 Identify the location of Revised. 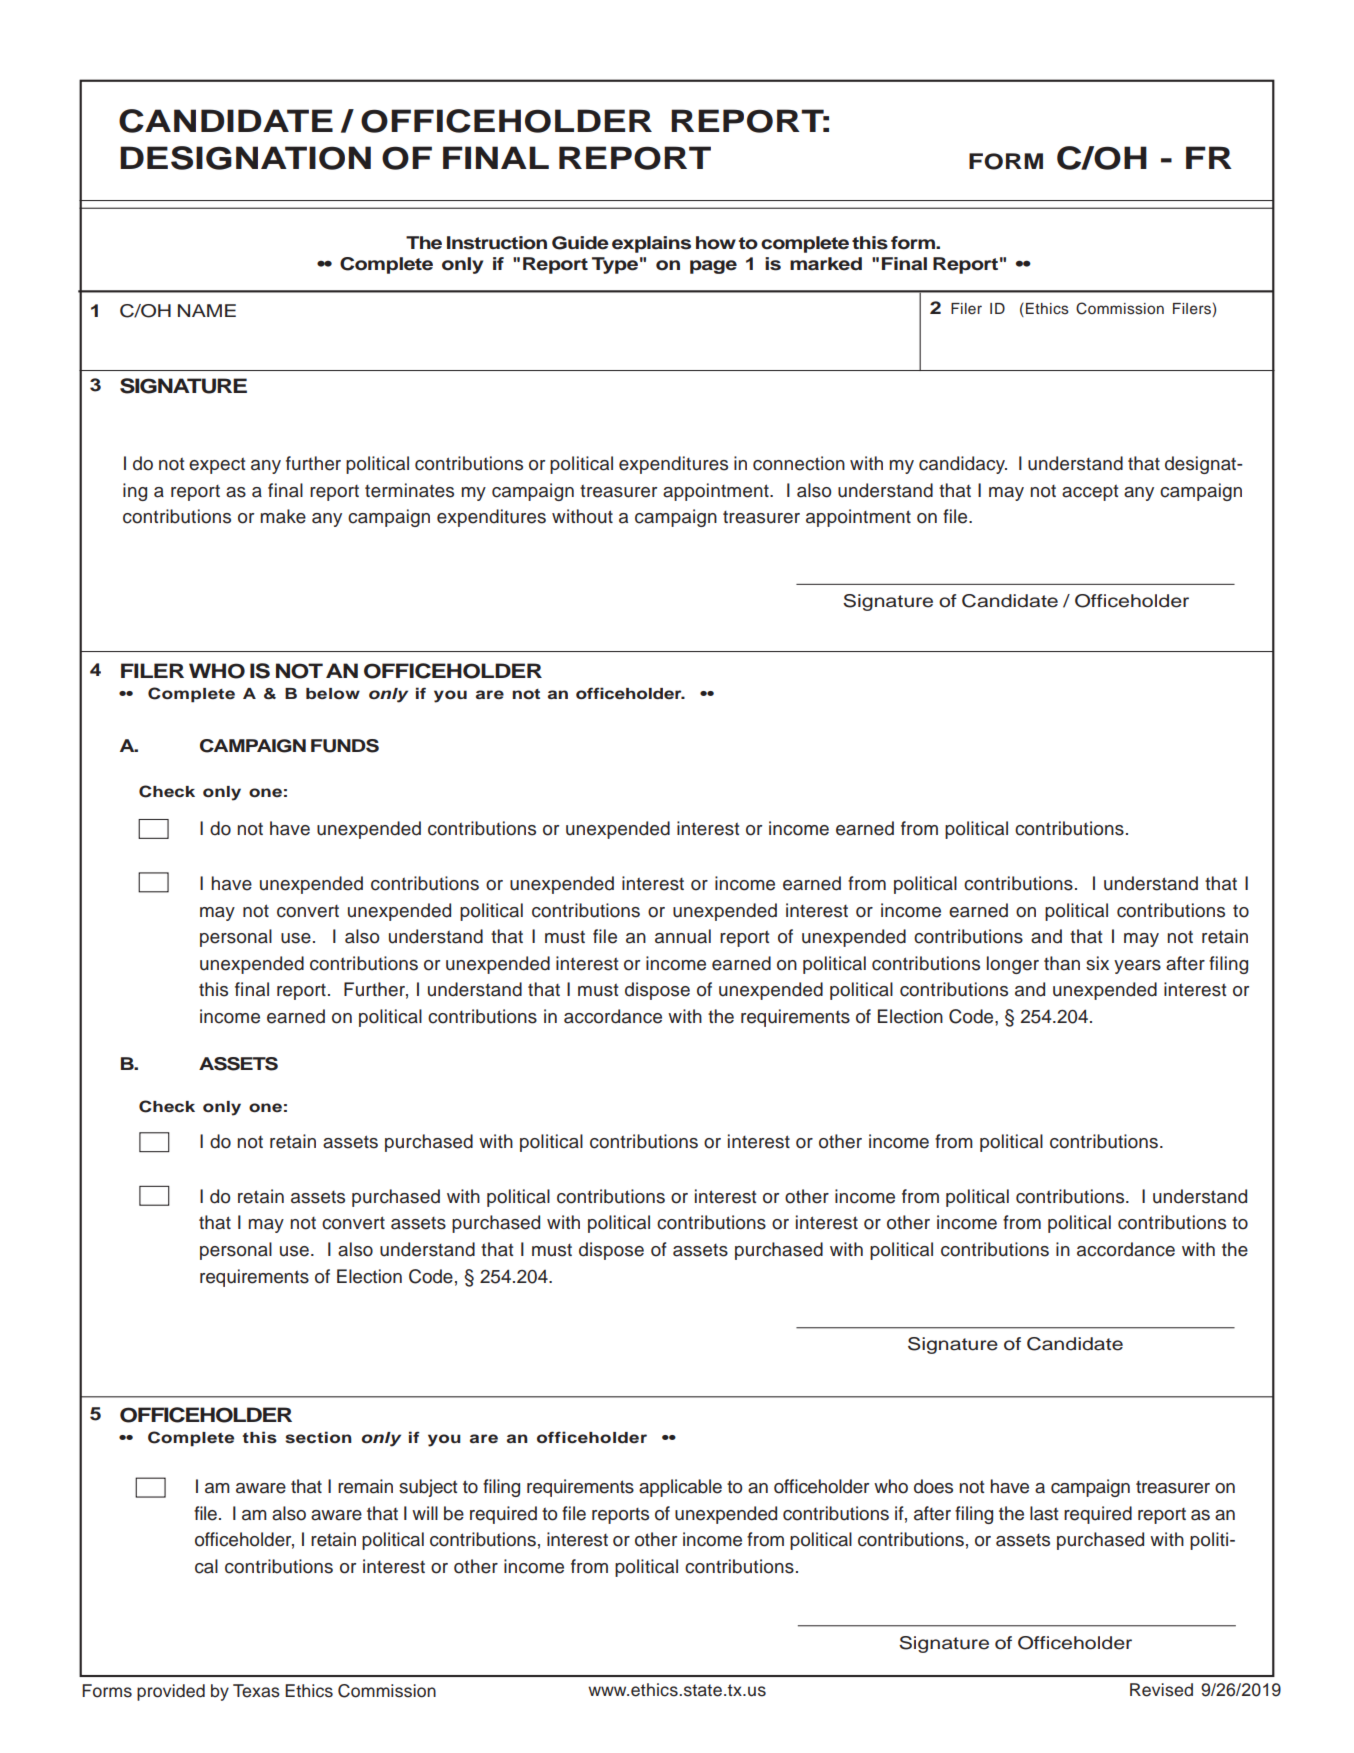
(1161, 1690).
